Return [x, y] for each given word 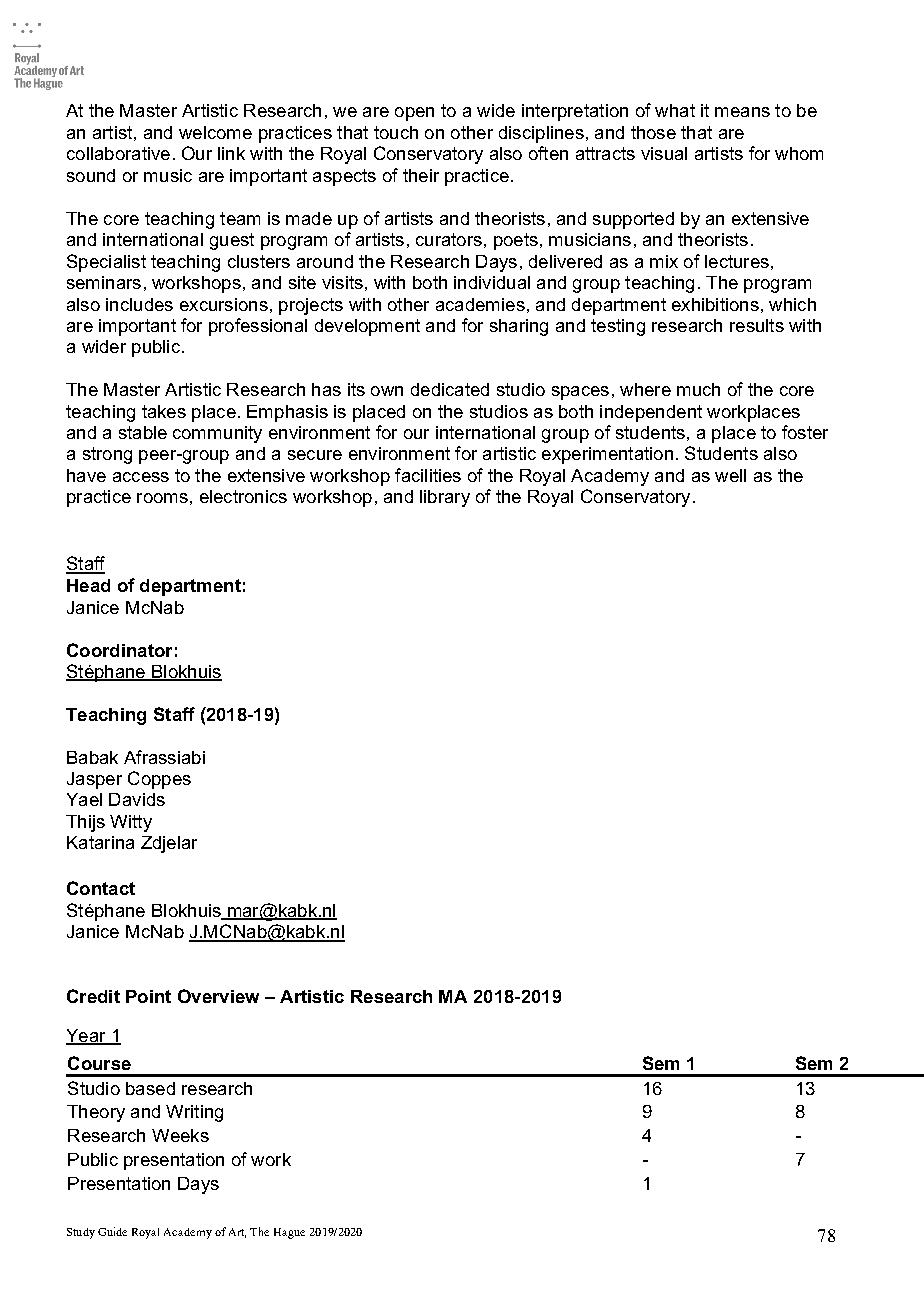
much [698, 389]
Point [148, 996]
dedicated [450, 389]
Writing [194, 1113]
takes [164, 411]
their [421, 175]
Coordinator [119, 650]
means [742, 112]
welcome [215, 132]
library [445, 498]
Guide [112, 1231]
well [730, 475]
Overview [218, 996]
